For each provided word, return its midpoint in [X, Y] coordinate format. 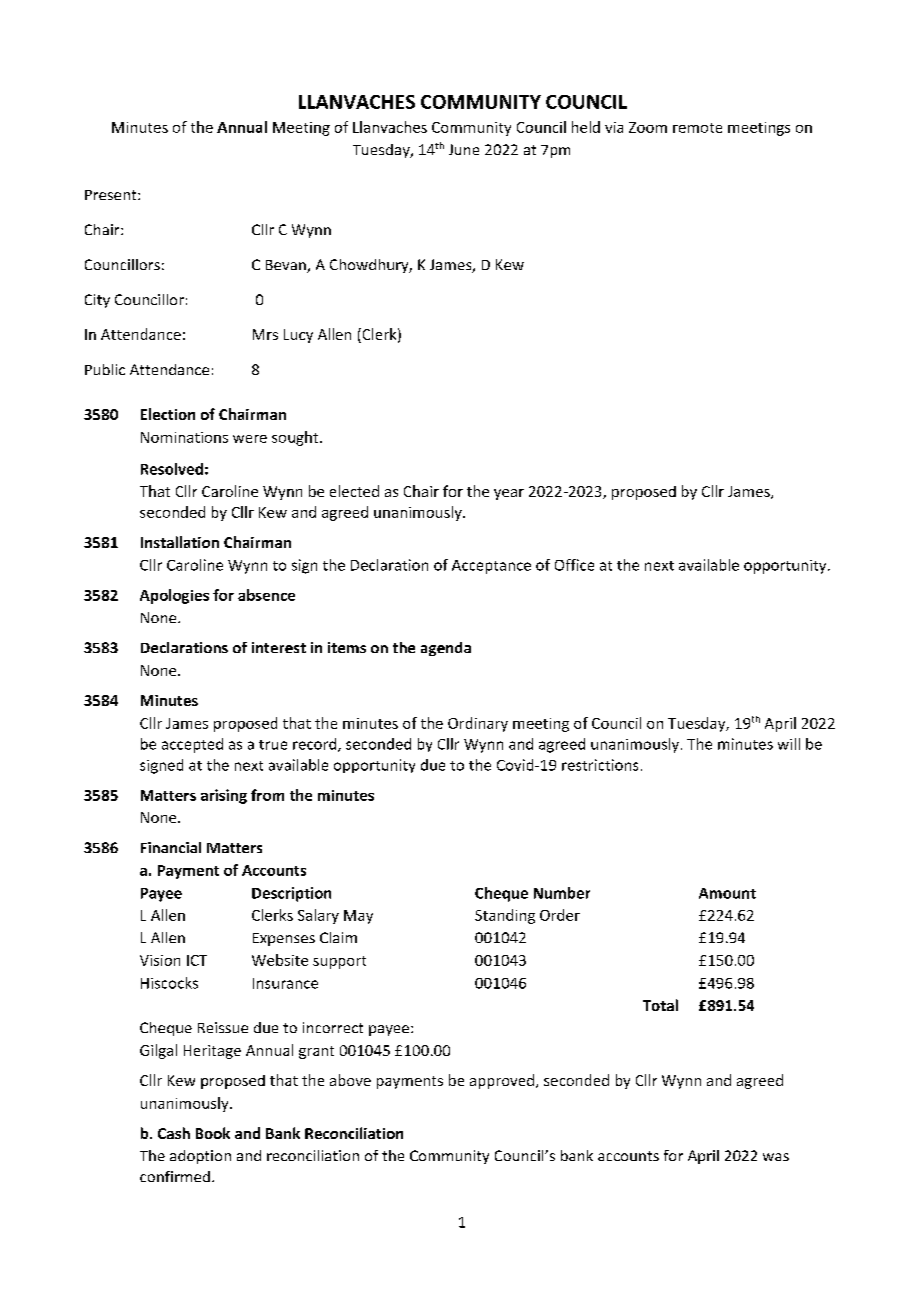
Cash [174, 1133]
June [464, 149]
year [509, 494]
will [789, 744]
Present [112, 195]
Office [574, 565]
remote [697, 128]
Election [168, 414]
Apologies [174, 596]
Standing [505, 916]
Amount [727, 893]
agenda [446, 649]
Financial [171, 847]
